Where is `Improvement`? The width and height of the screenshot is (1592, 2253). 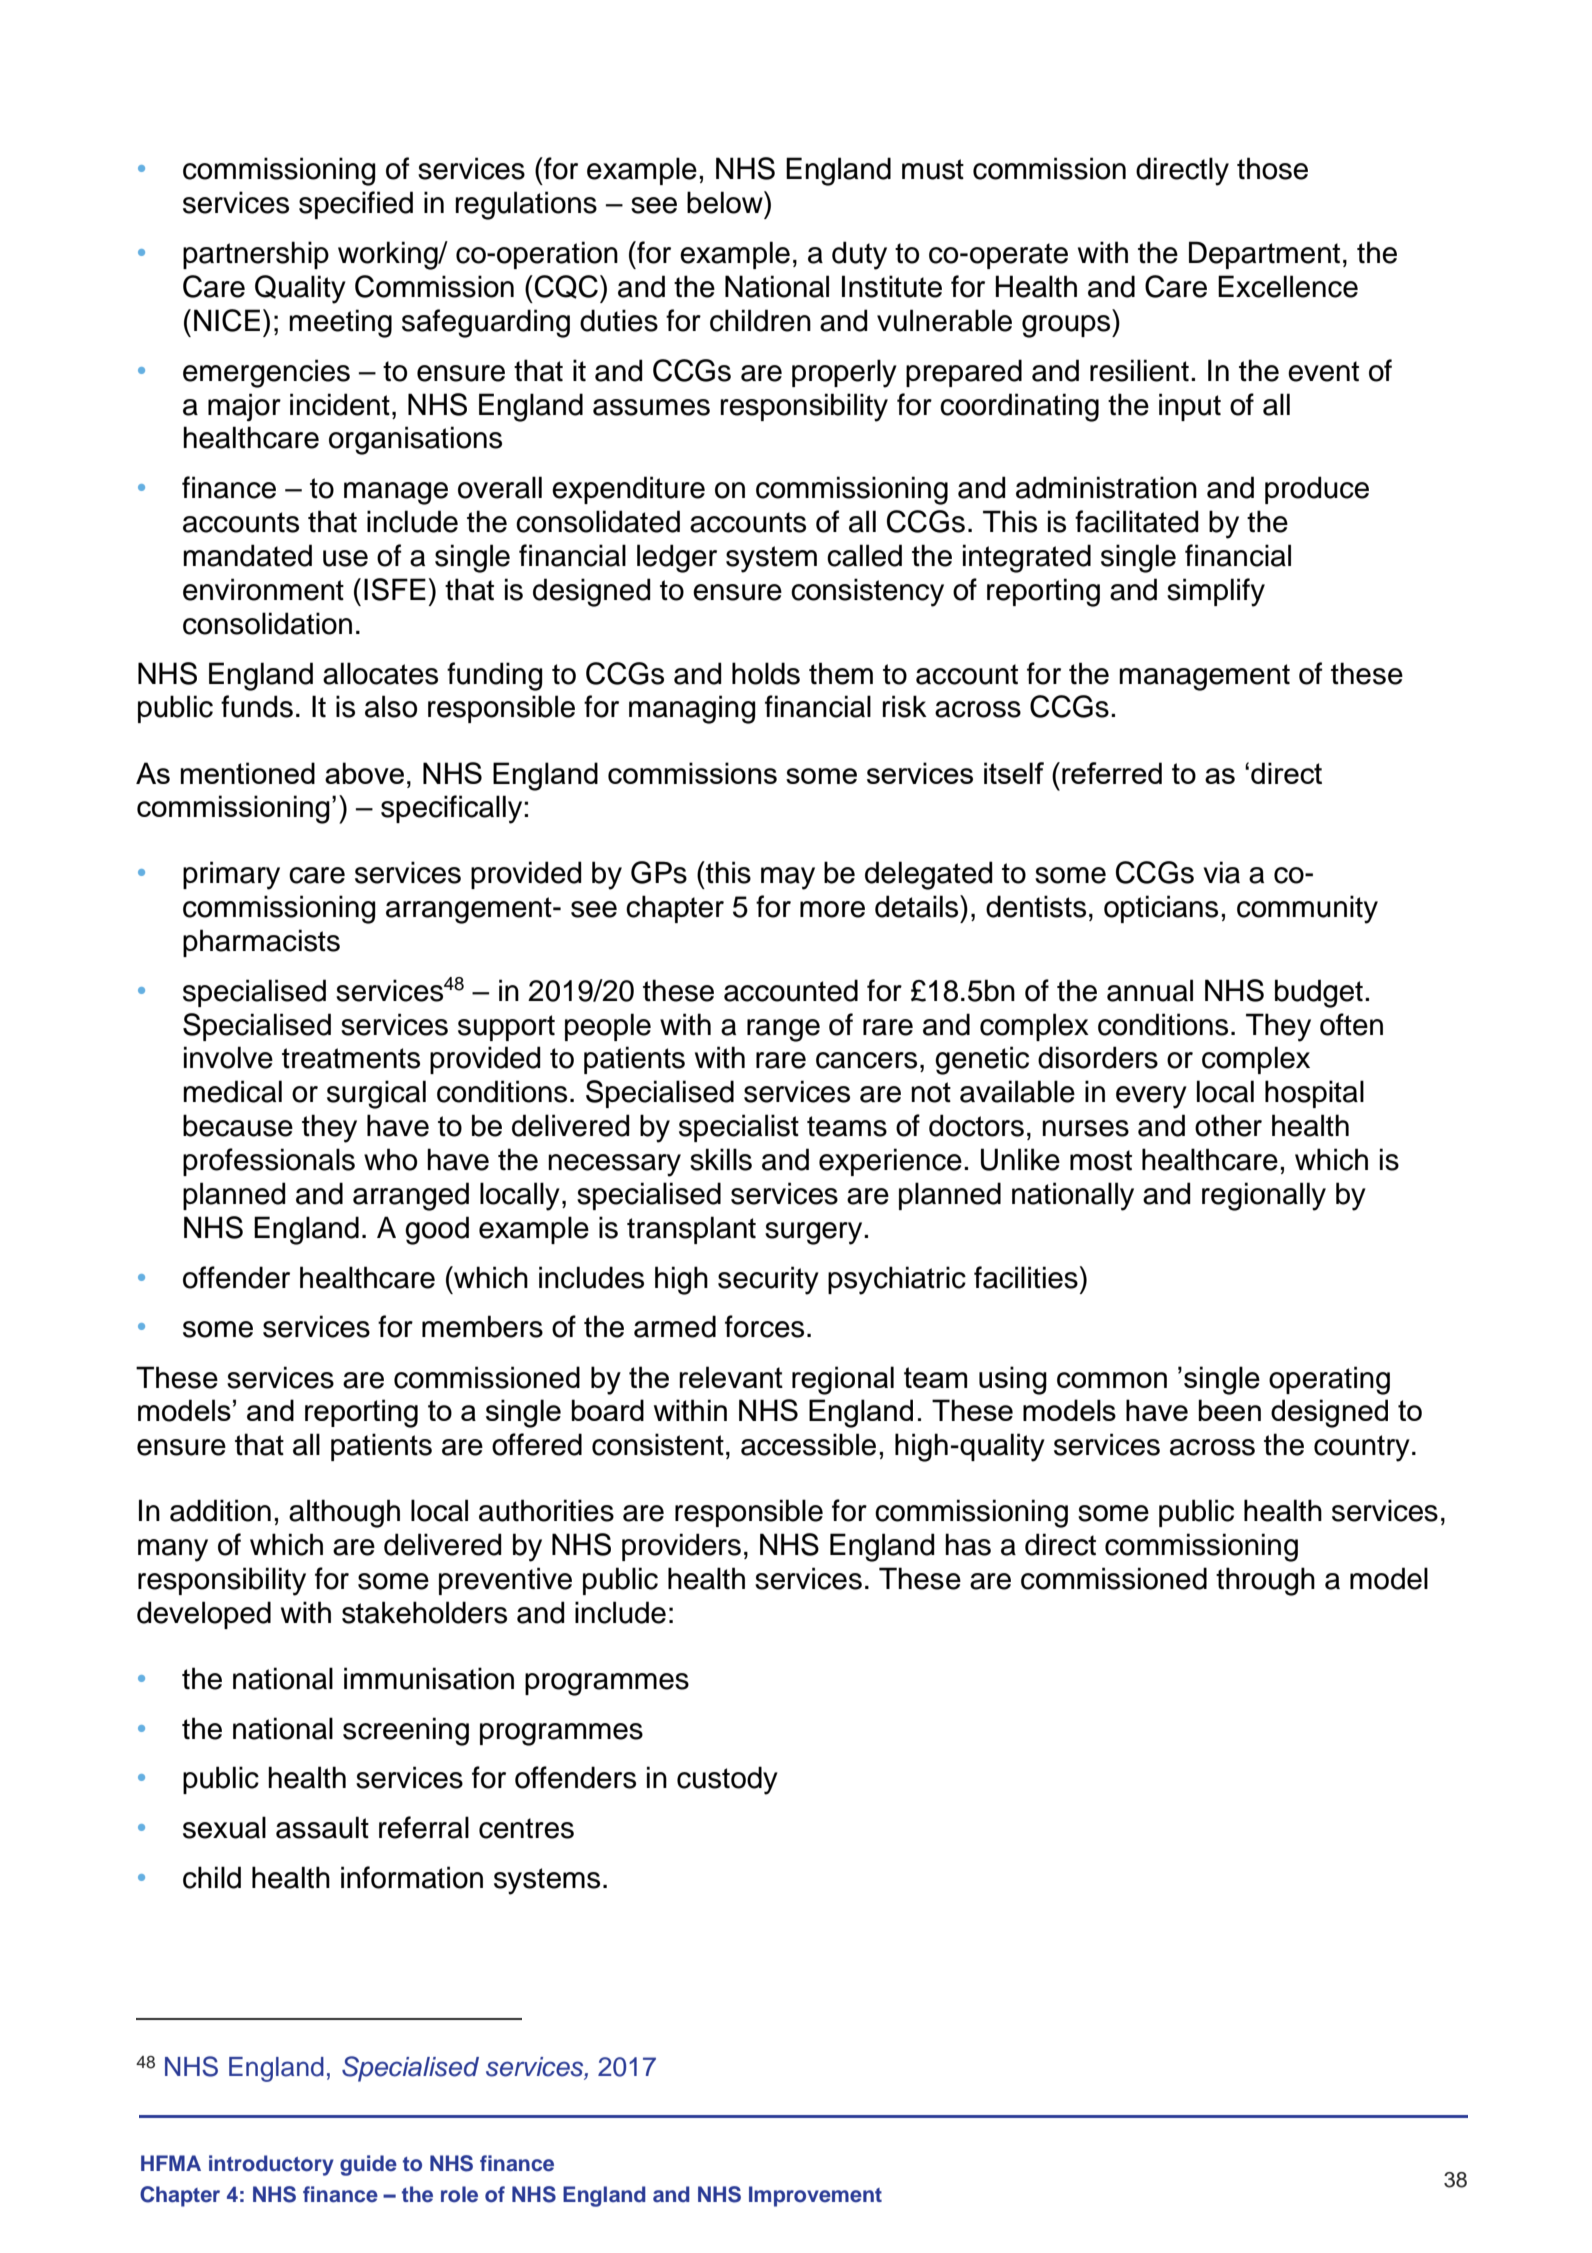 Improvement is located at coordinates (815, 2196).
